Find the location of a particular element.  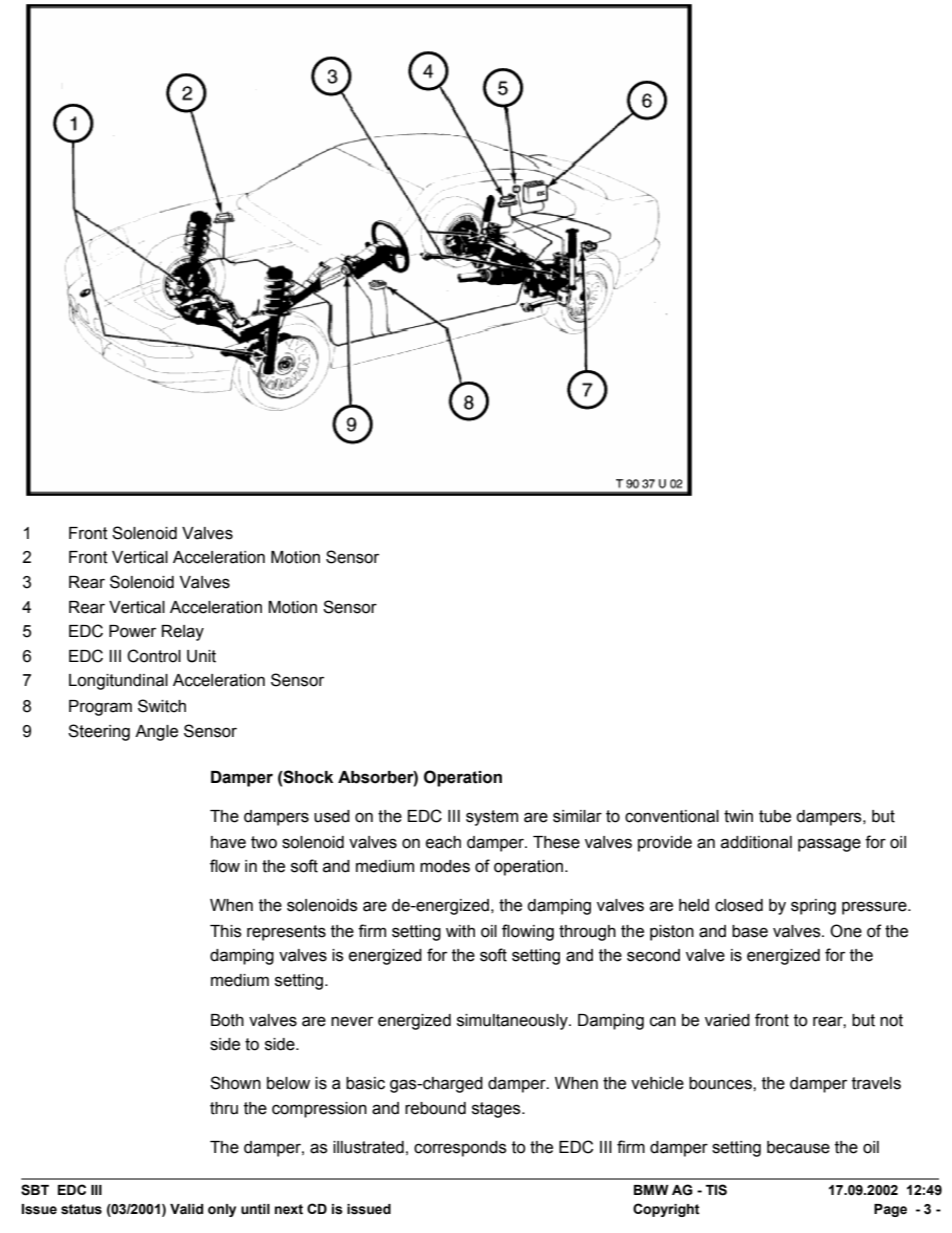

Control is located at coordinates (154, 656).
